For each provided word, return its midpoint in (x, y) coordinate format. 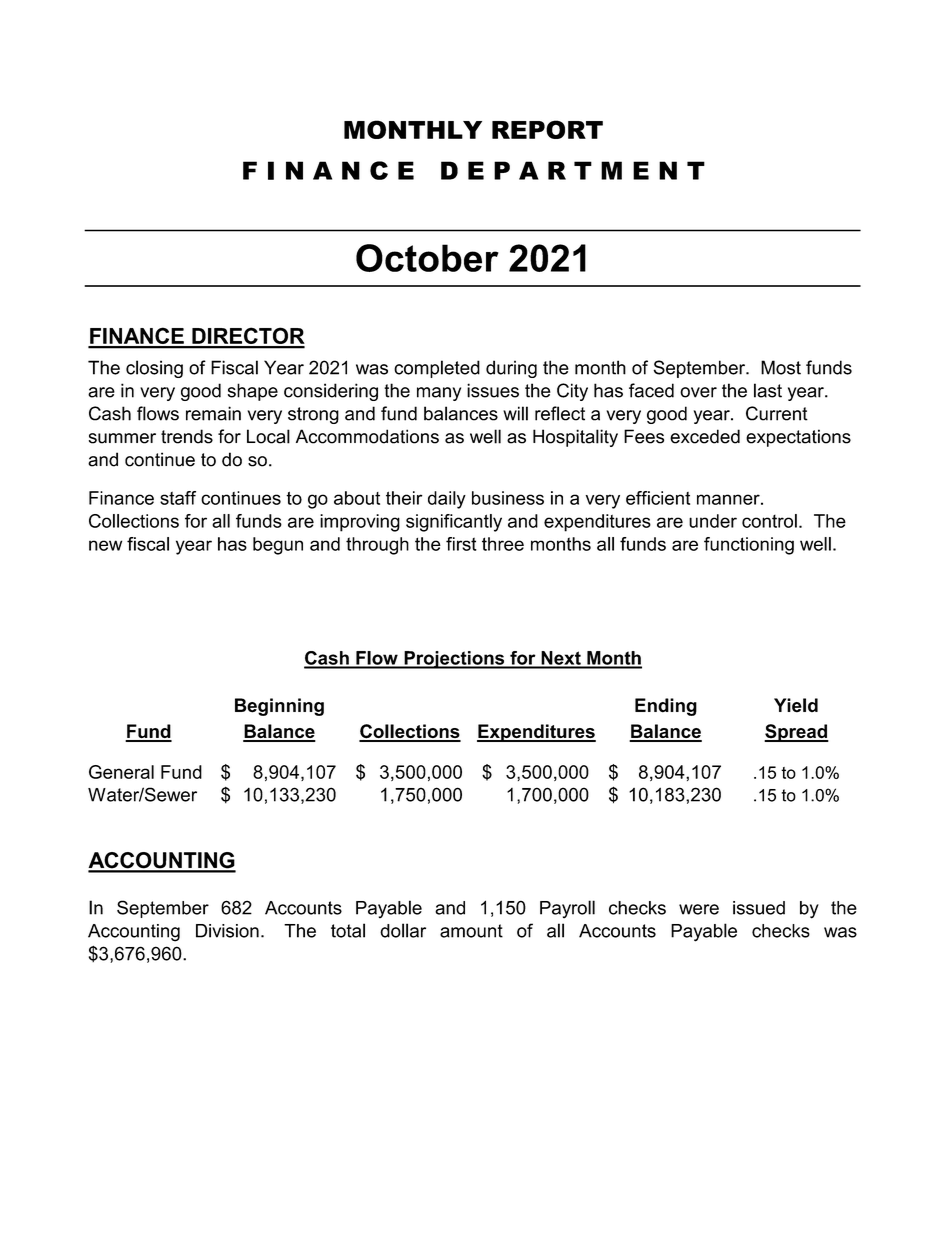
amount (471, 931)
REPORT (547, 129)
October (427, 258)
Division (227, 931)
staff (178, 498)
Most (781, 367)
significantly (454, 523)
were (699, 909)
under (713, 521)
